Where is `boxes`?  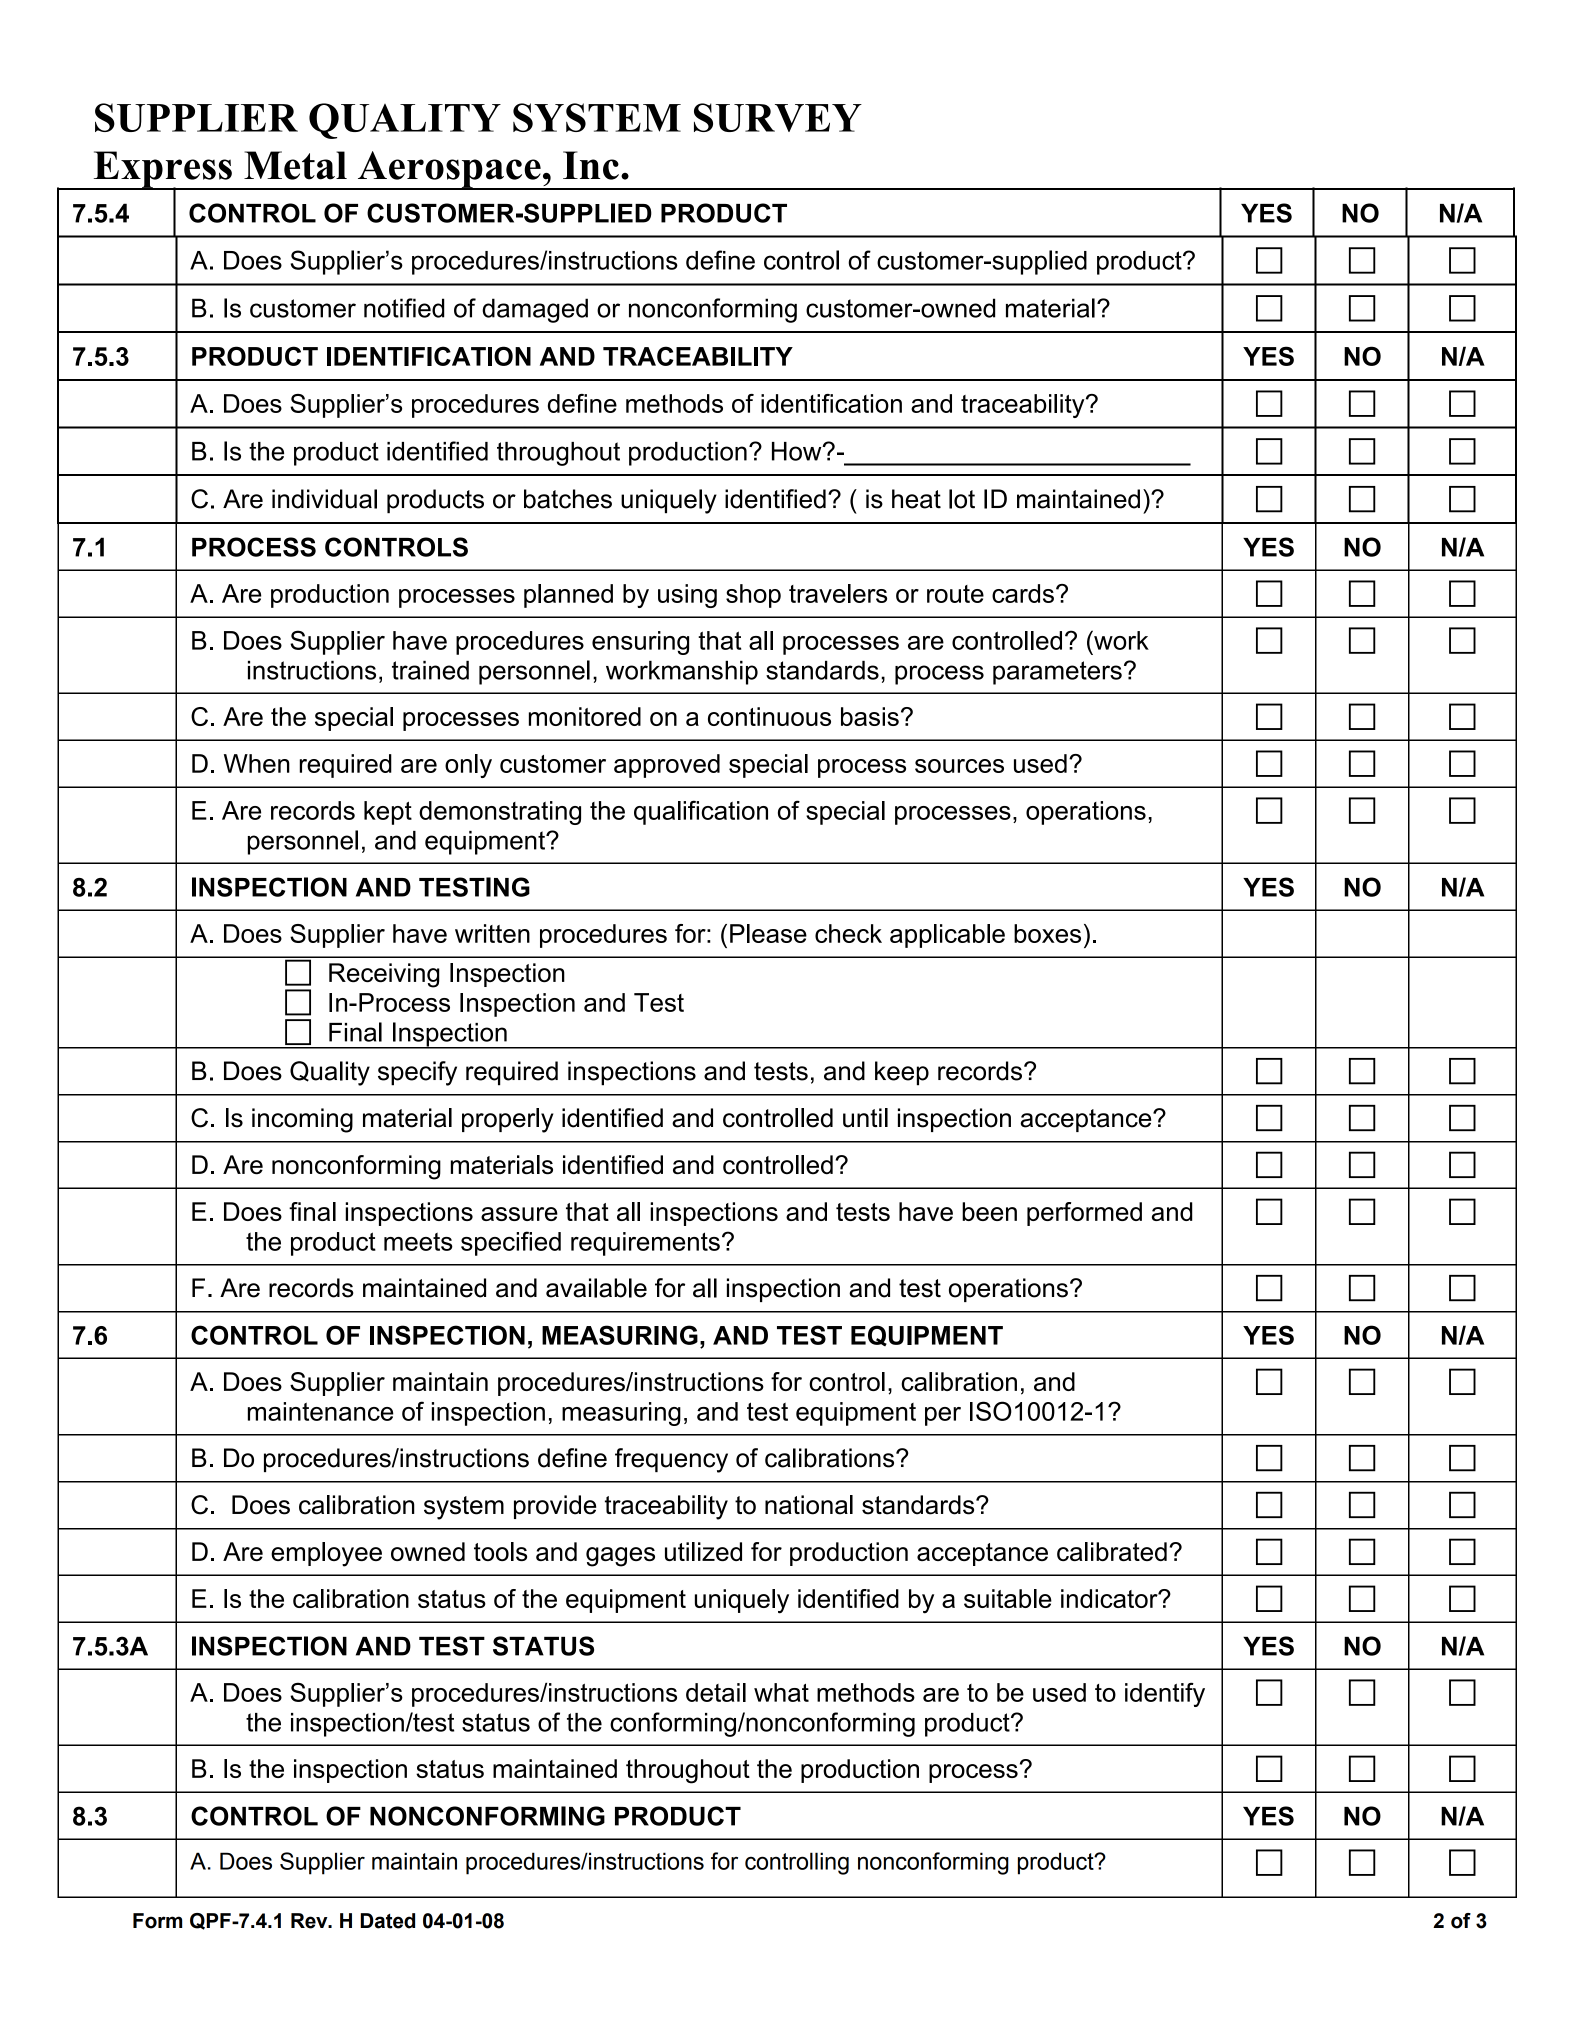
boxes is located at coordinates (1047, 933).
